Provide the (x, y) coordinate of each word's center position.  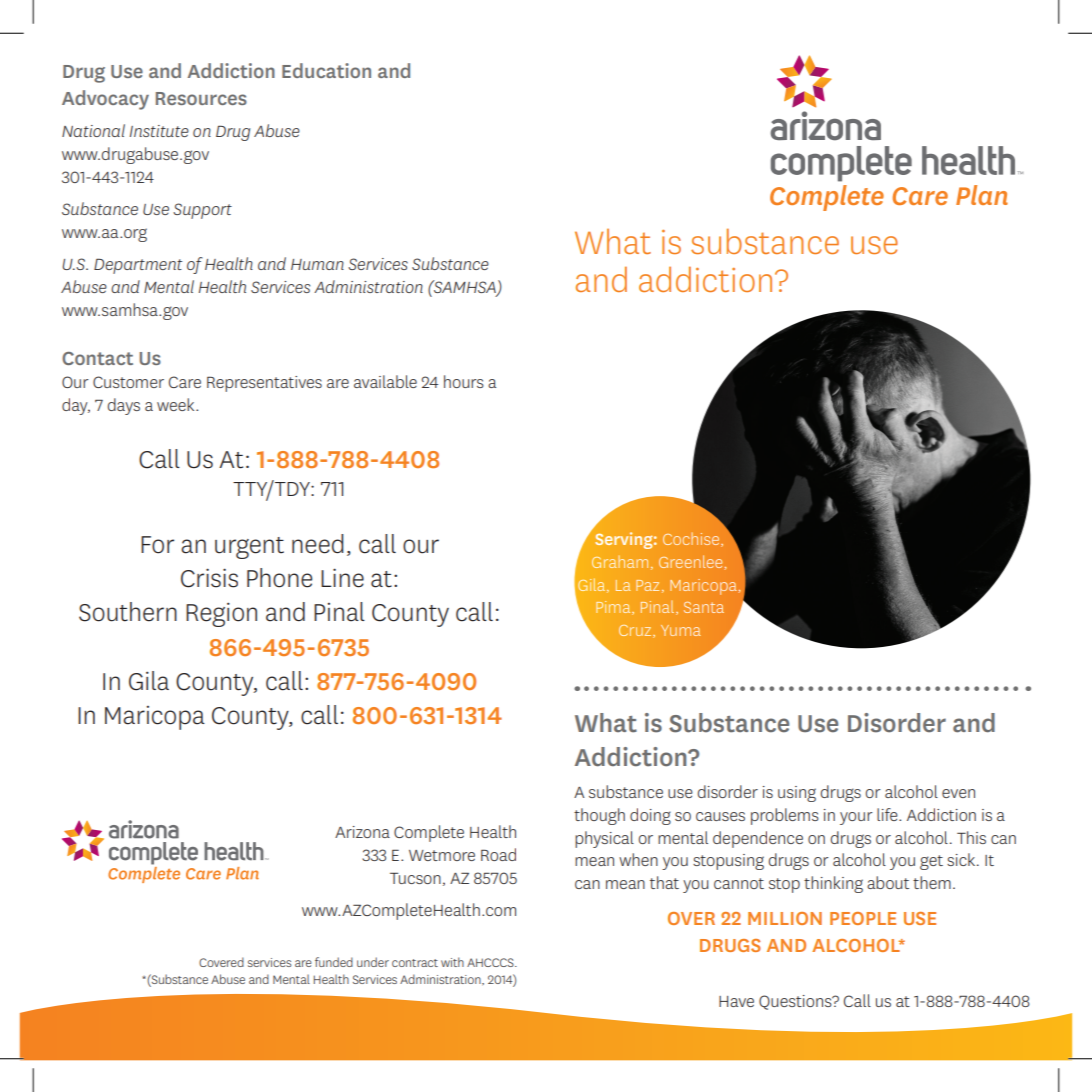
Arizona (362, 832)
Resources (201, 98)
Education (326, 70)
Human (317, 264)
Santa (704, 607)
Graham (620, 562)
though (599, 816)
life (888, 814)
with (452, 962)
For (157, 545)
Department (138, 266)
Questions (796, 1002)
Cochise (692, 540)
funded (334, 962)
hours (464, 381)
